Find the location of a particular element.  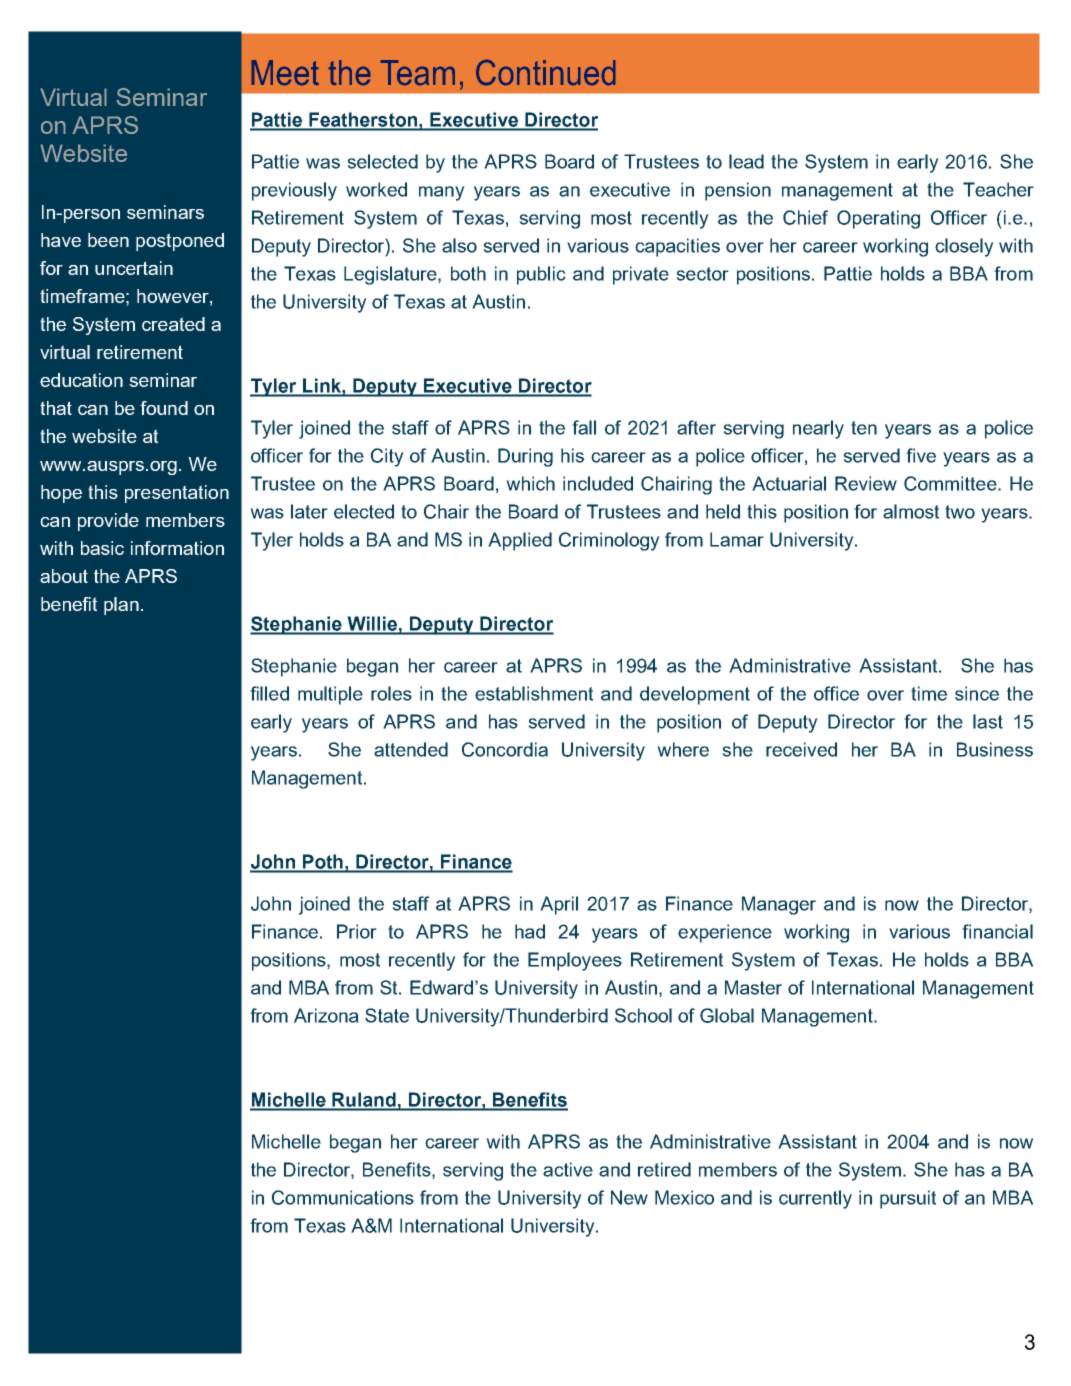

postponed is located at coordinates (180, 242).
